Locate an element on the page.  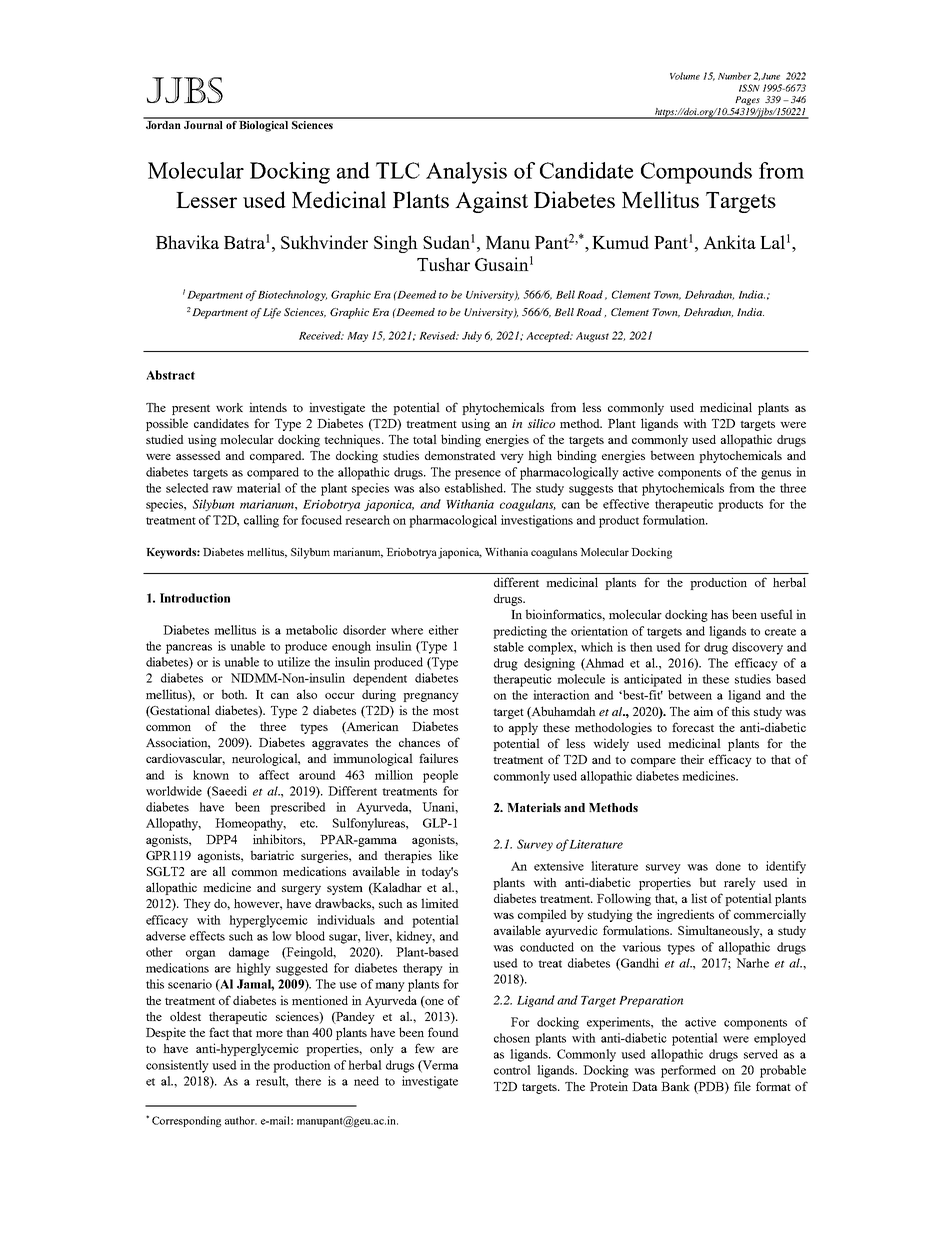
known is located at coordinates (211, 775).
